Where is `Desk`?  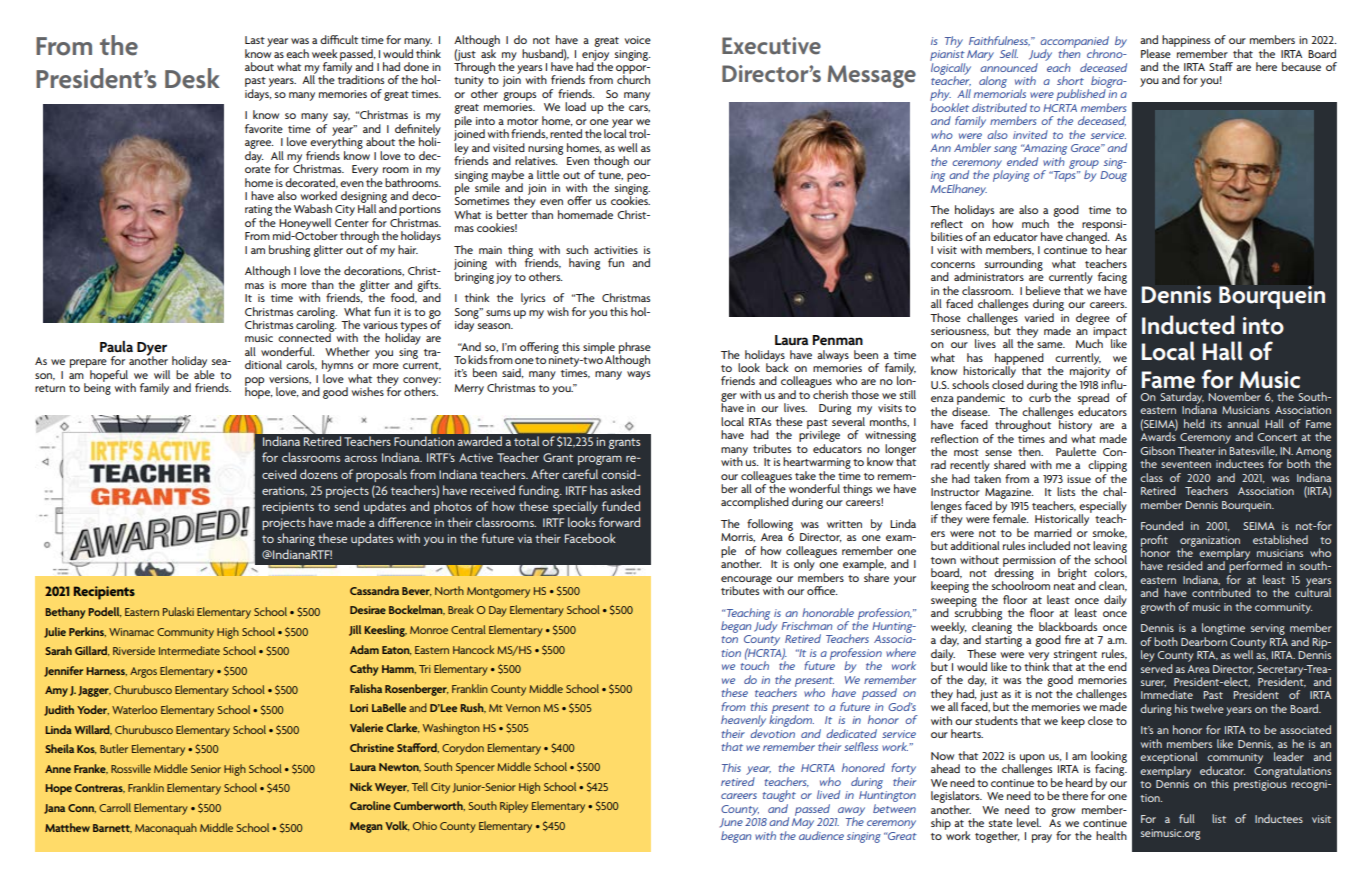 Desk is located at coordinates (192, 78).
